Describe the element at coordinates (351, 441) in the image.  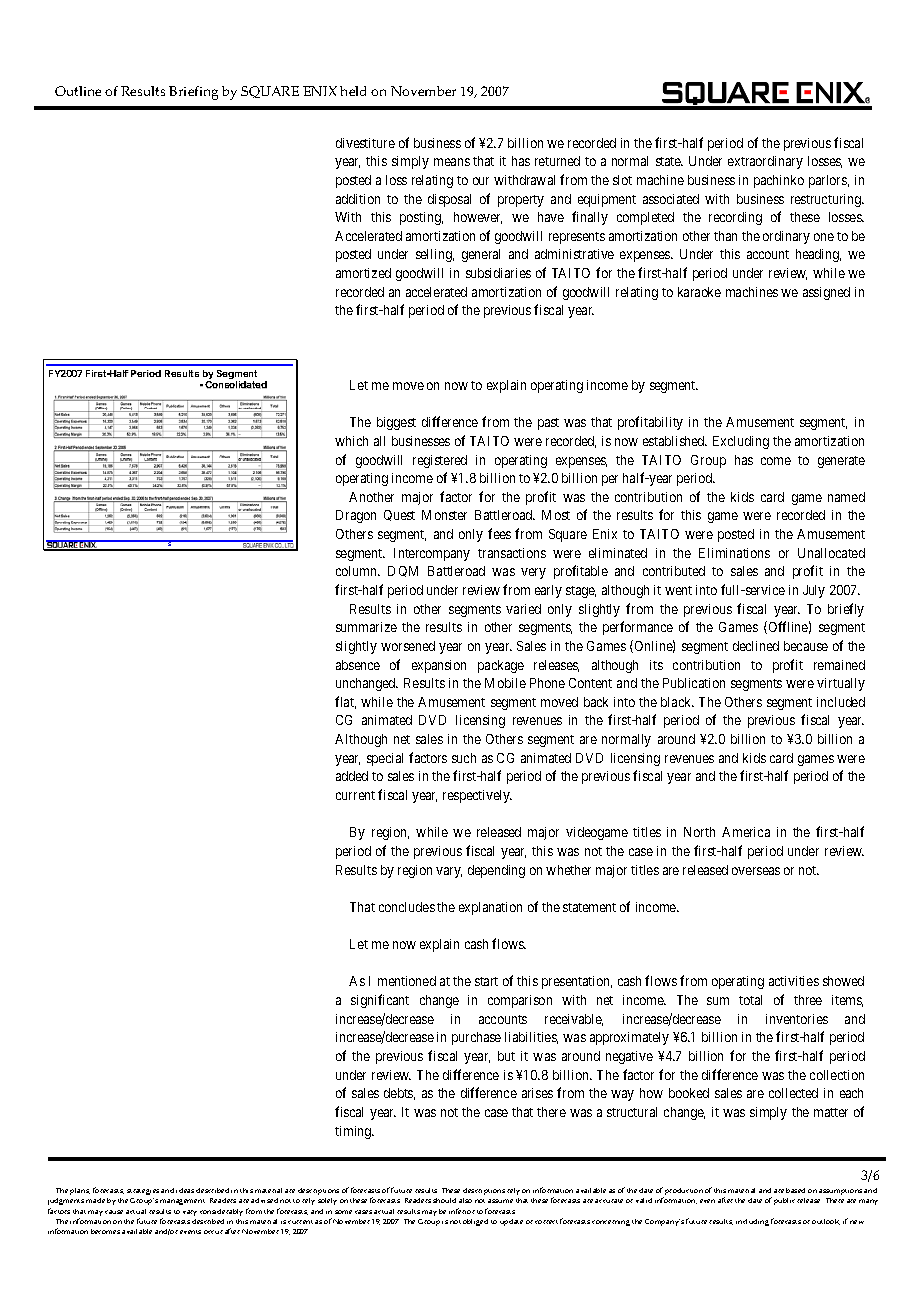
I see `which` at that location.
